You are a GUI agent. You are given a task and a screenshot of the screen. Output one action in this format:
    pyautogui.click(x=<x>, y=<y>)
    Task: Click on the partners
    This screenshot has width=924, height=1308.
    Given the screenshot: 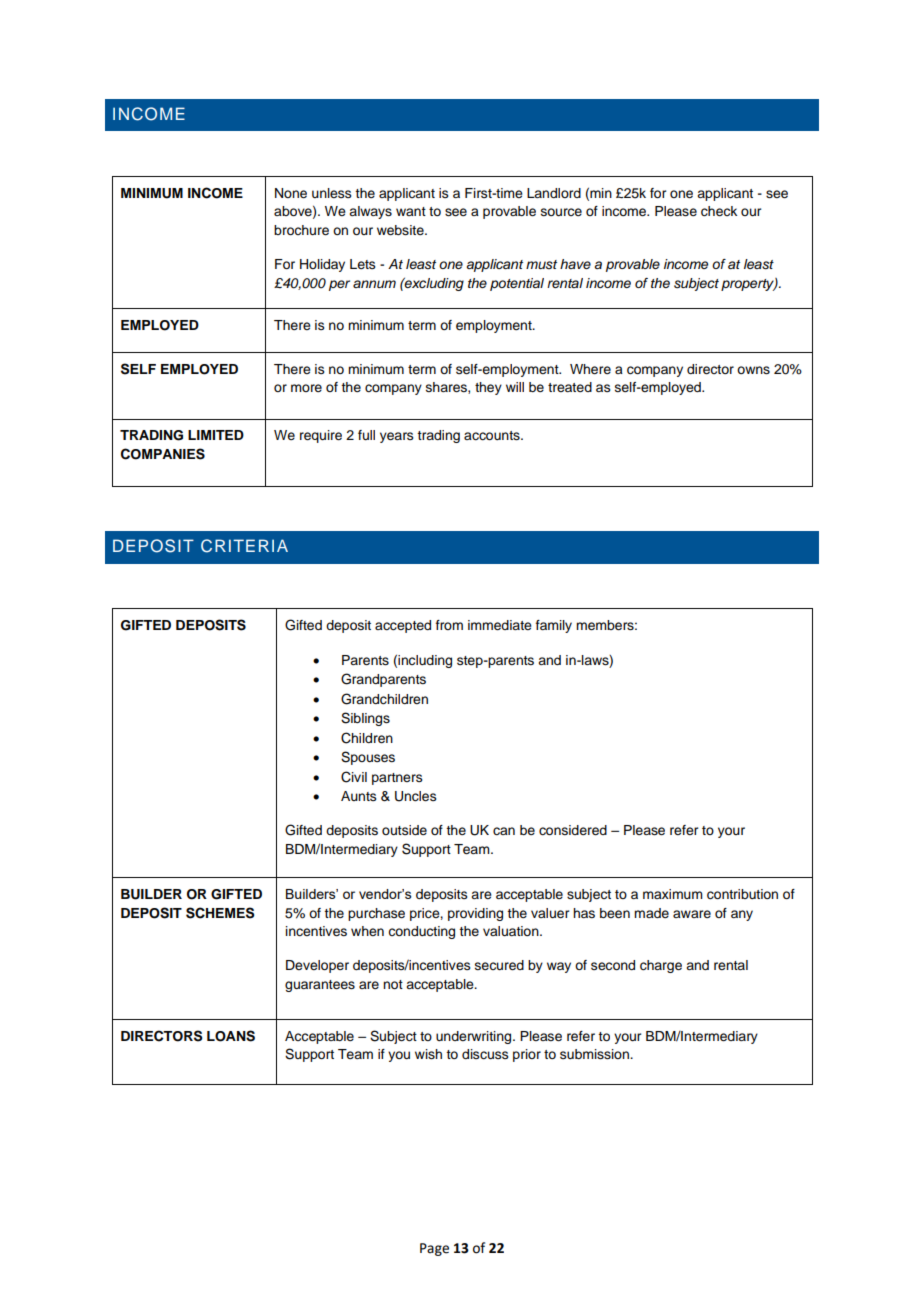 What is the action you would take?
    pyautogui.click(x=397, y=779)
